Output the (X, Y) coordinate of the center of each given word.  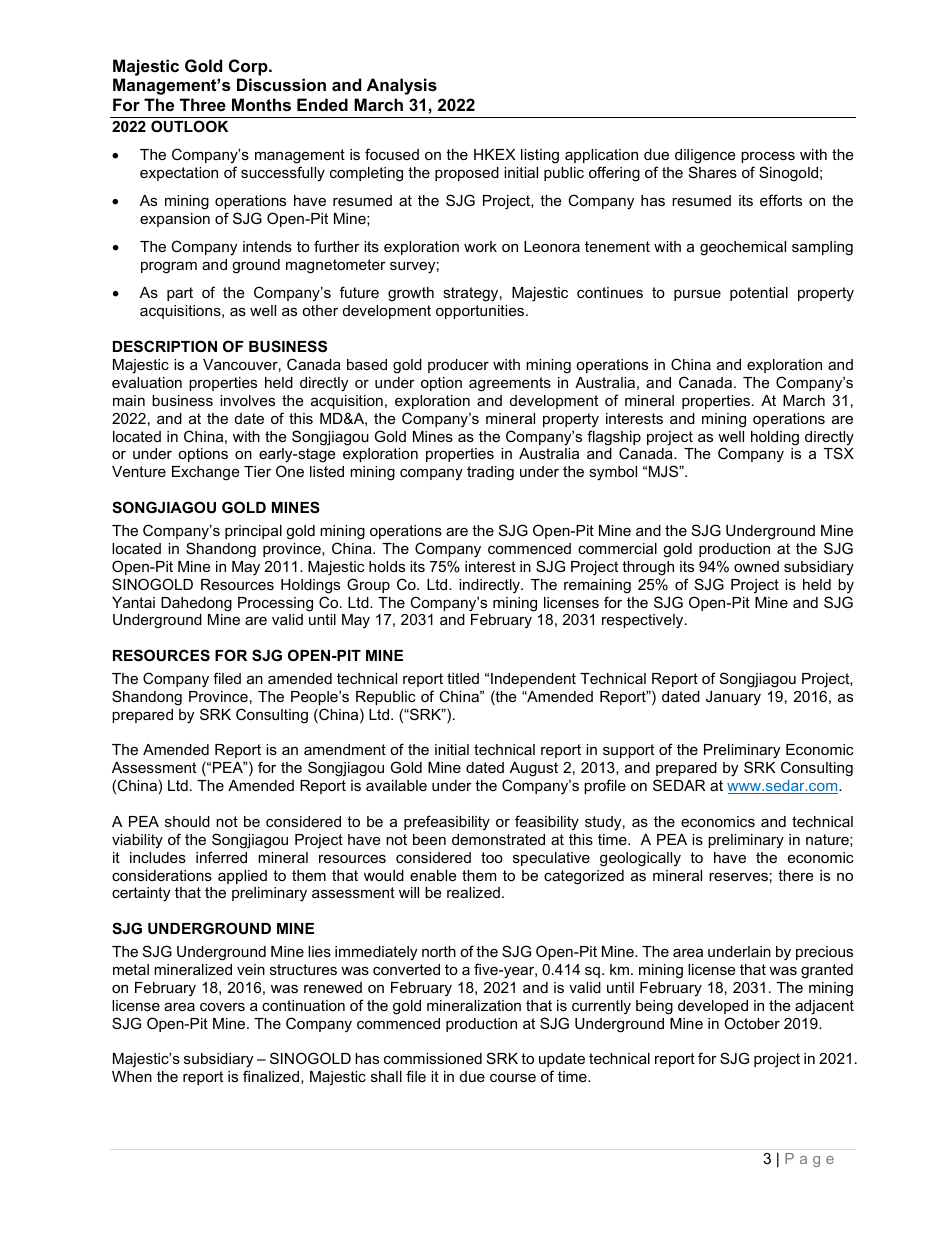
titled (463, 678)
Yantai (133, 602)
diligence (705, 156)
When (132, 1076)
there (795, 875)
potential (759, 294)
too (492, 857)
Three (203, 104)
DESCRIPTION (165, 346)
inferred (221, 857)
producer (458, 366)
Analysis (402, 86)
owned (756, 566)
